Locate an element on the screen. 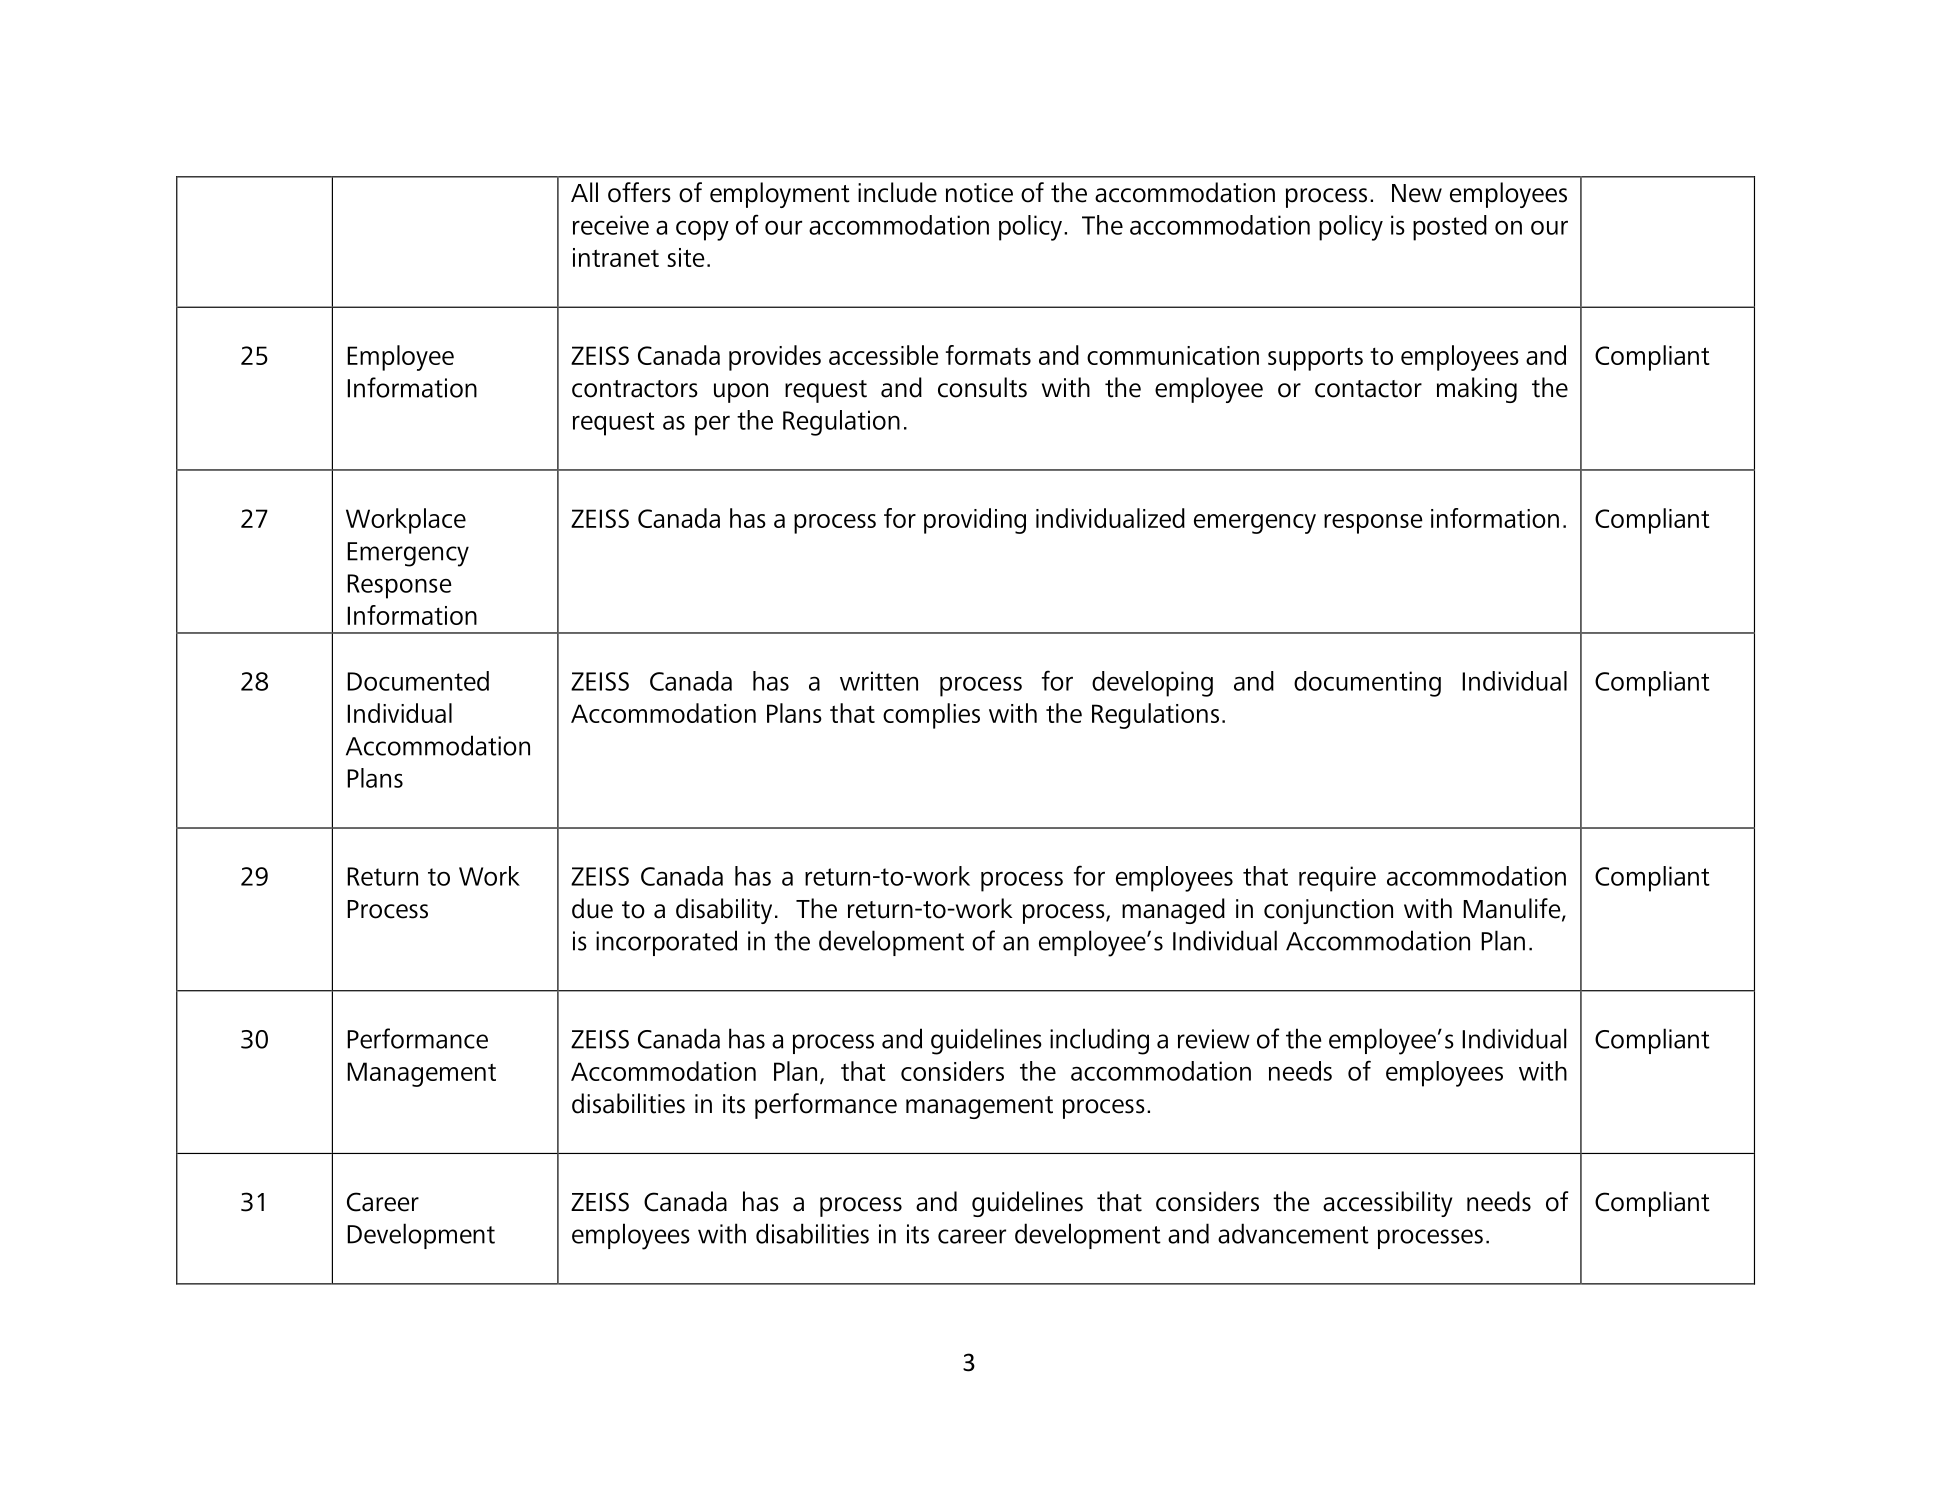 The width and height of the screenshot is (1938, 1498). advancement is located at coordinates (1293, 1233).
